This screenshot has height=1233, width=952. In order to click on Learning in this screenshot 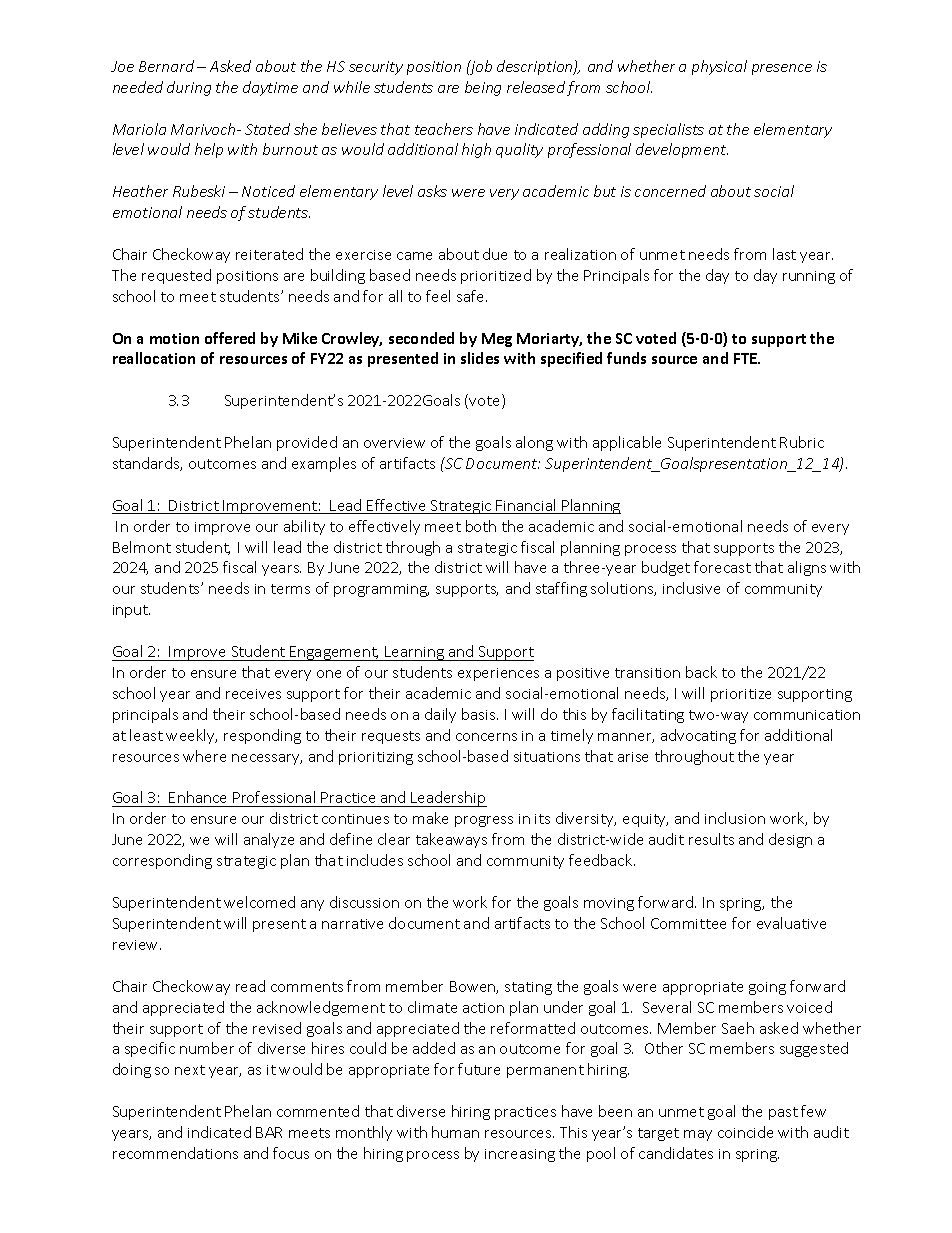, I will do `click(415, 653)`.
